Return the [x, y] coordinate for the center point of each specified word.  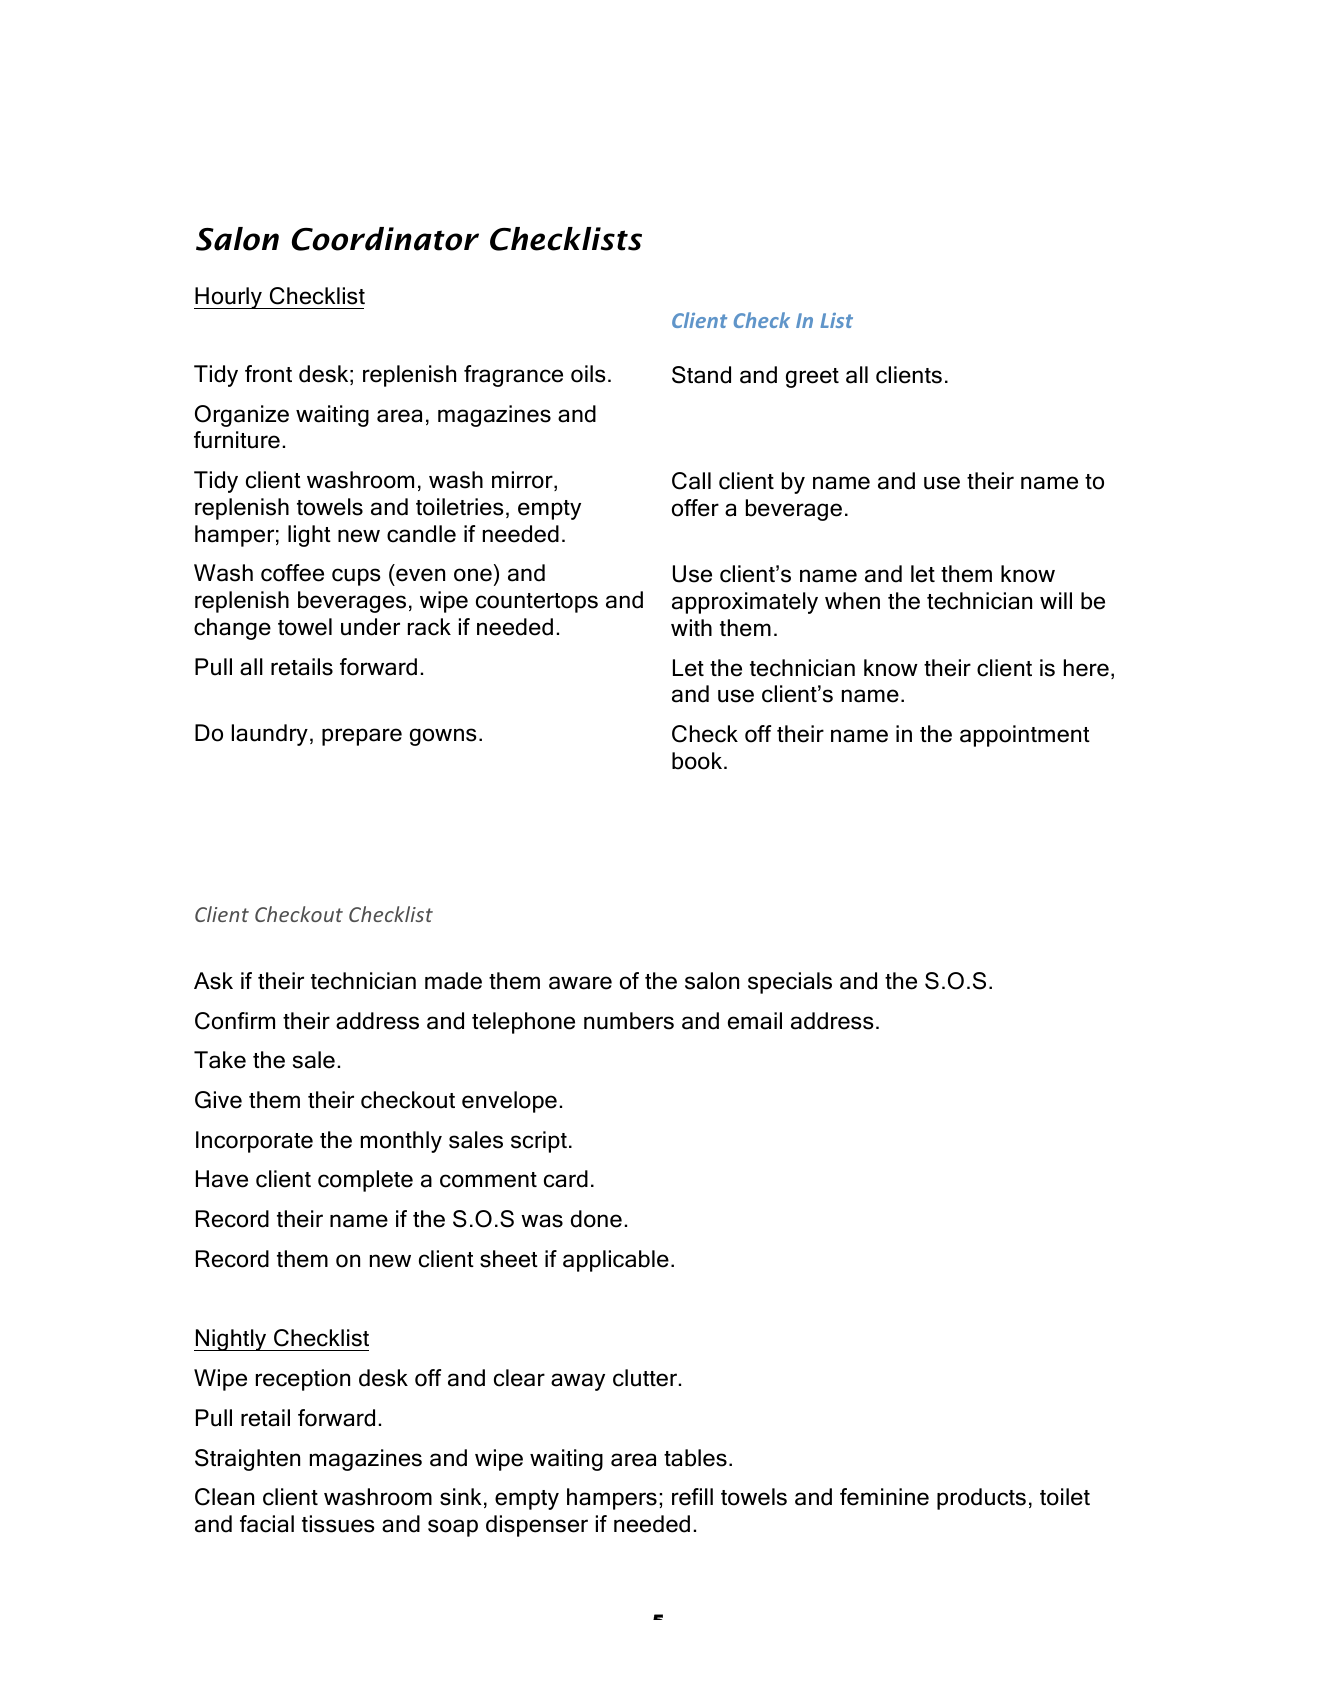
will [1056, 600]
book [698, 761]
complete [365, 1181]
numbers [629, 1021]
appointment [1025, 736]
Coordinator [385, 239]
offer [695, 508]
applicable [616, 1261]
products [981, 1499]
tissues [338, 1524]
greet [812, 378]
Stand [701, 375]
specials [790, 983]
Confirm [235, 1021]
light [309, 536]
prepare [362, 737]
